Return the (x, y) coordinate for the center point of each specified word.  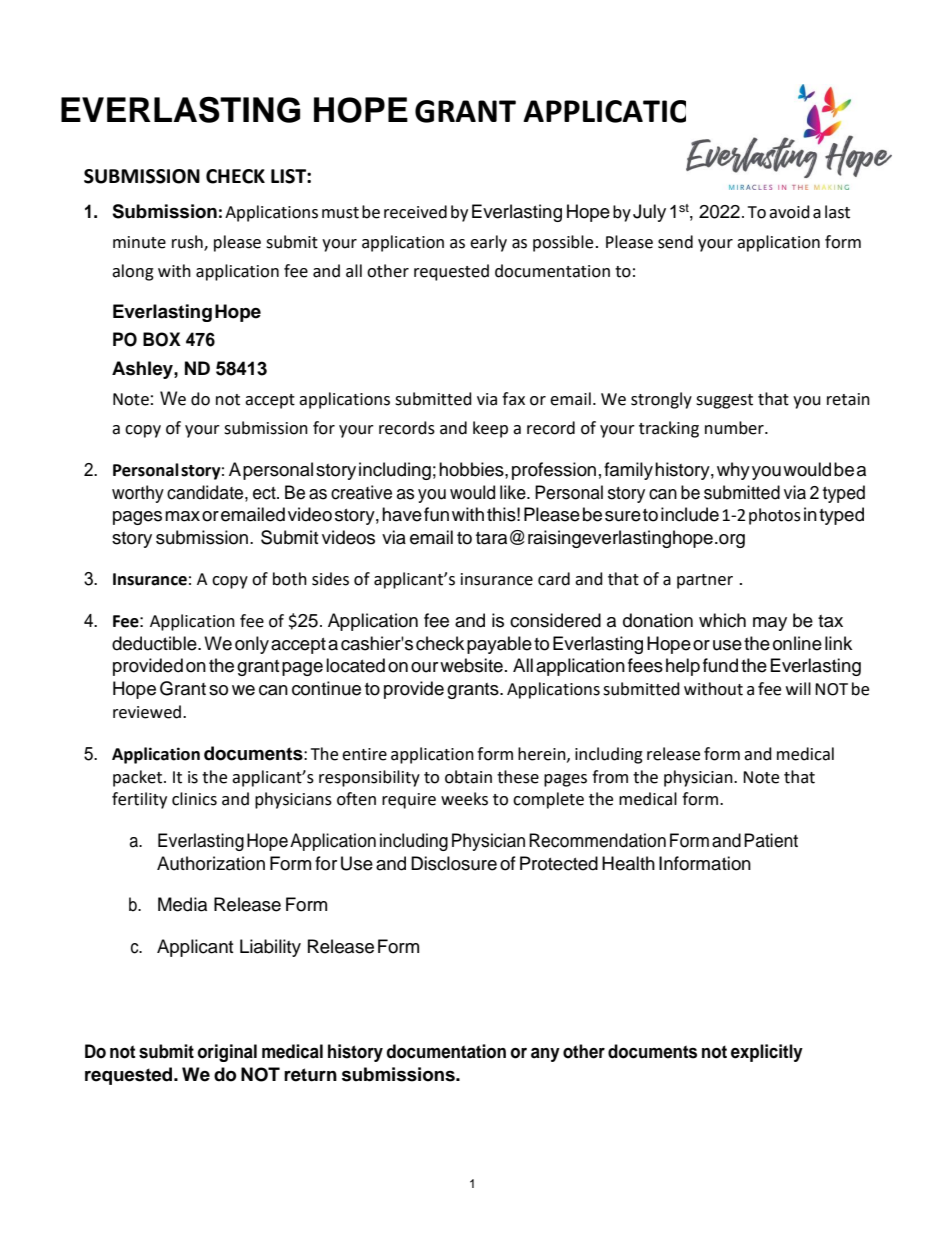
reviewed (147, 712)
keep (490, 429)
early (488, 243)
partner (705, 581)
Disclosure (454, 863)
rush (188, 242)
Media (182, 904)
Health (628, 863)
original (227, 1053)
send (675, 242)
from (610, 777)
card (554, 579)
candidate (206, 492)
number (735, 428)
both (290, 579)
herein (543, 754)
